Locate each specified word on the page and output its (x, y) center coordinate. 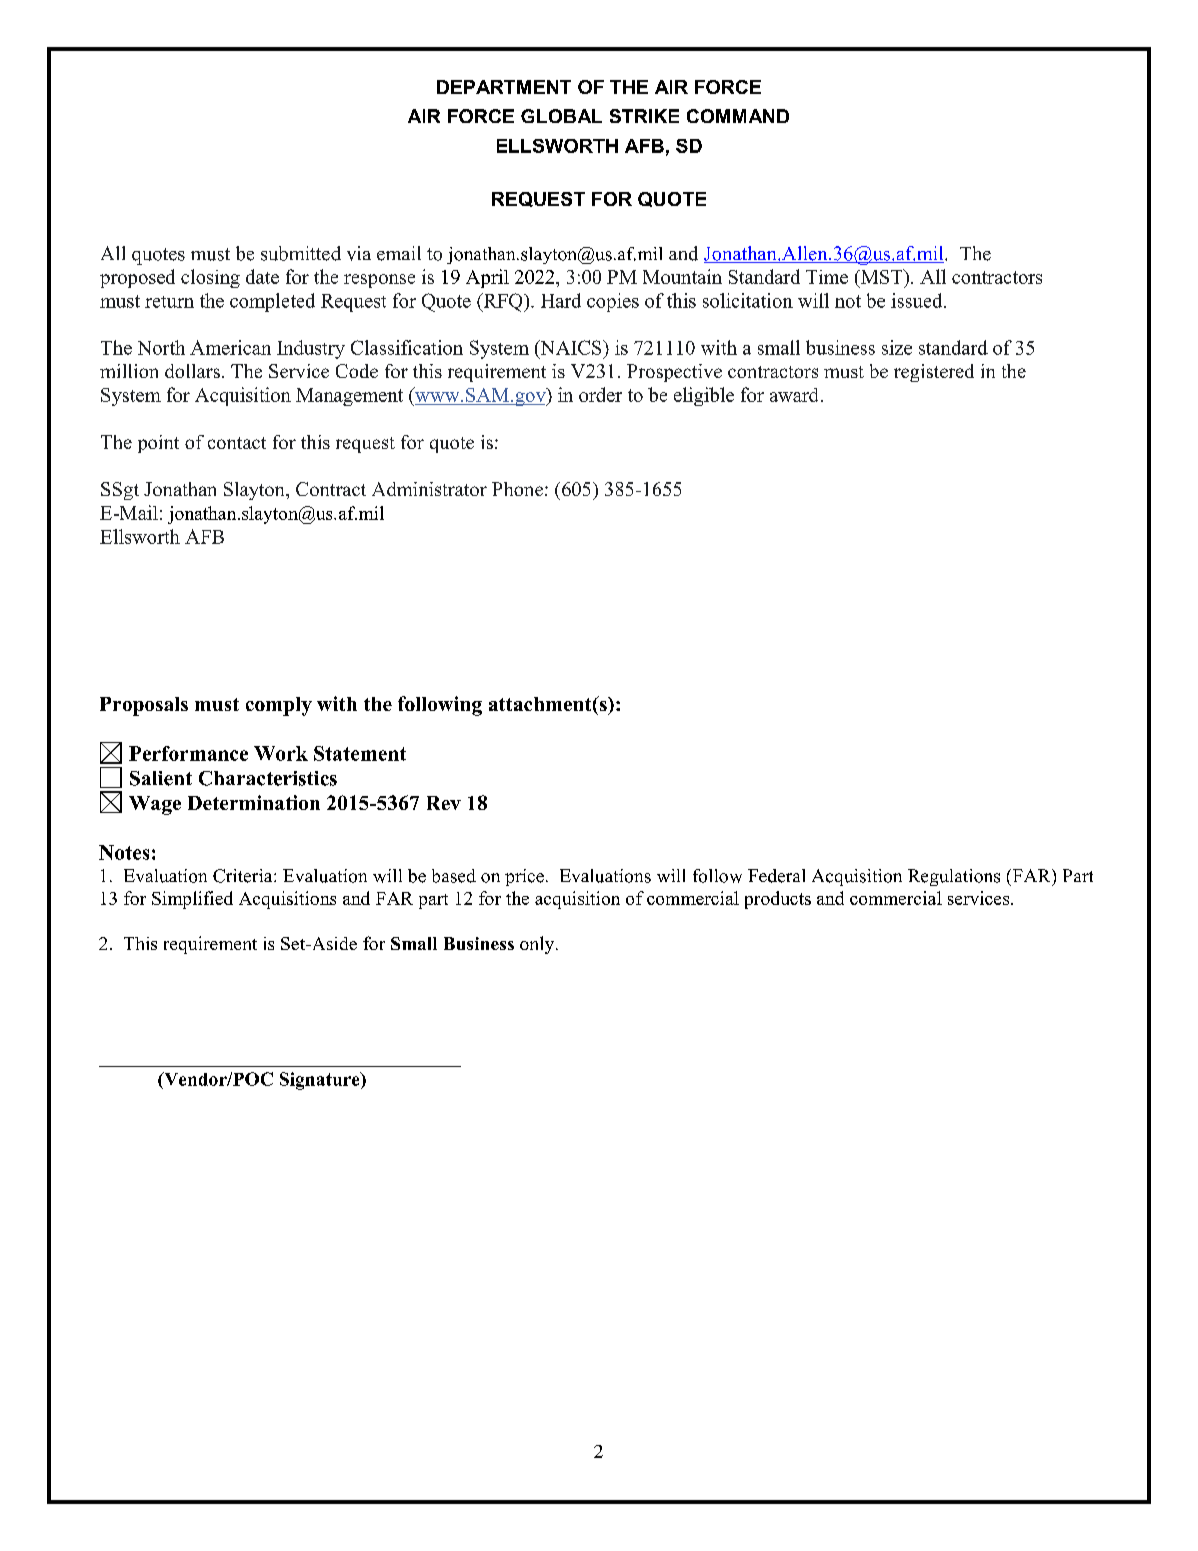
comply (279, 706)
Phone (517, 489)
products (778, 900)
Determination (254, 802)
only (538, 945)
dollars (192, 371)
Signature (321, 1081)
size (897, 347)
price (524, 877)
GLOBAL (561, 116)
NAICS (571, 347)
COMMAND (738, 116)
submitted (301, 253)
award (794, 395)
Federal (776, 876)
